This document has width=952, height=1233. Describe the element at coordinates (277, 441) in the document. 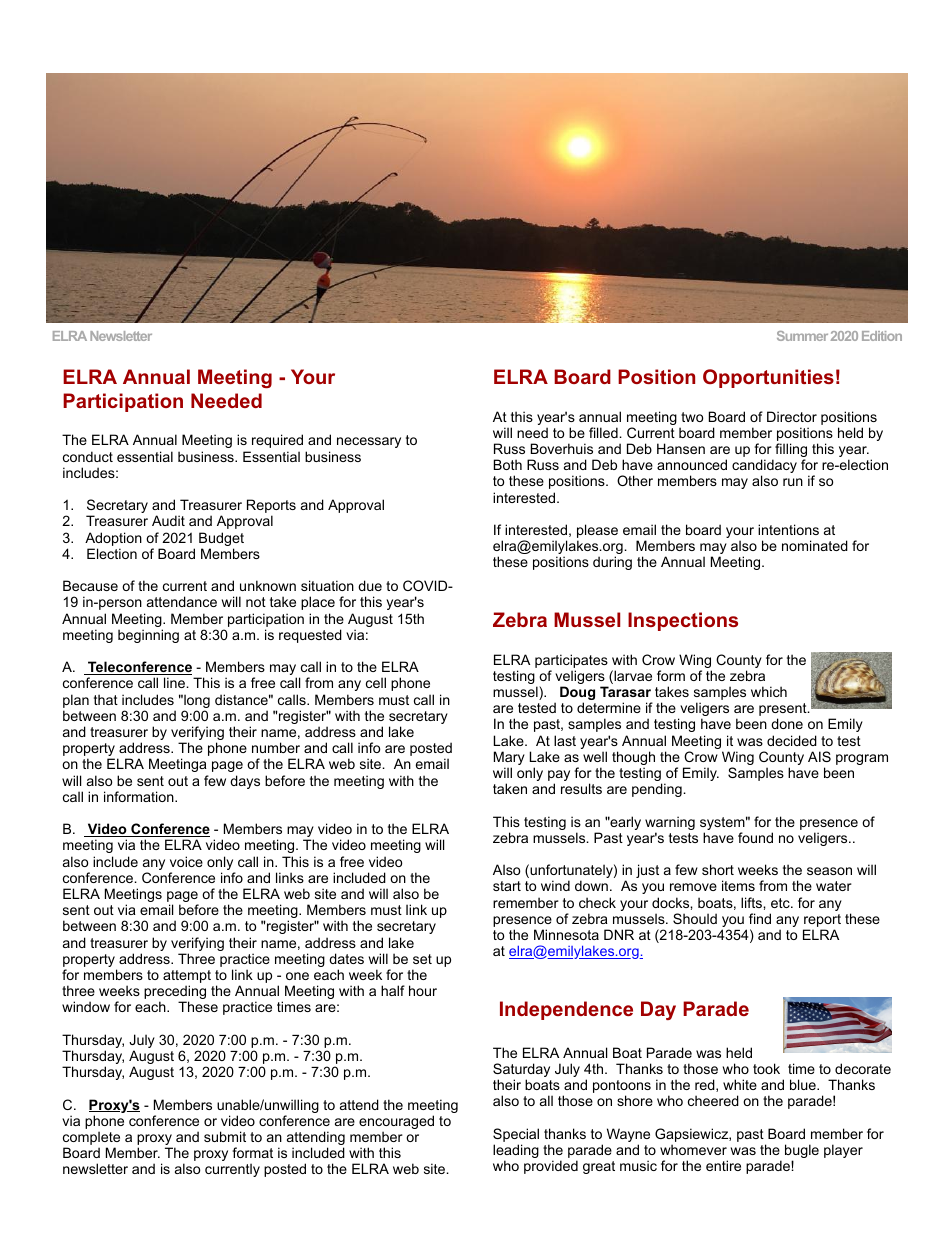

I see `required` at that location.
